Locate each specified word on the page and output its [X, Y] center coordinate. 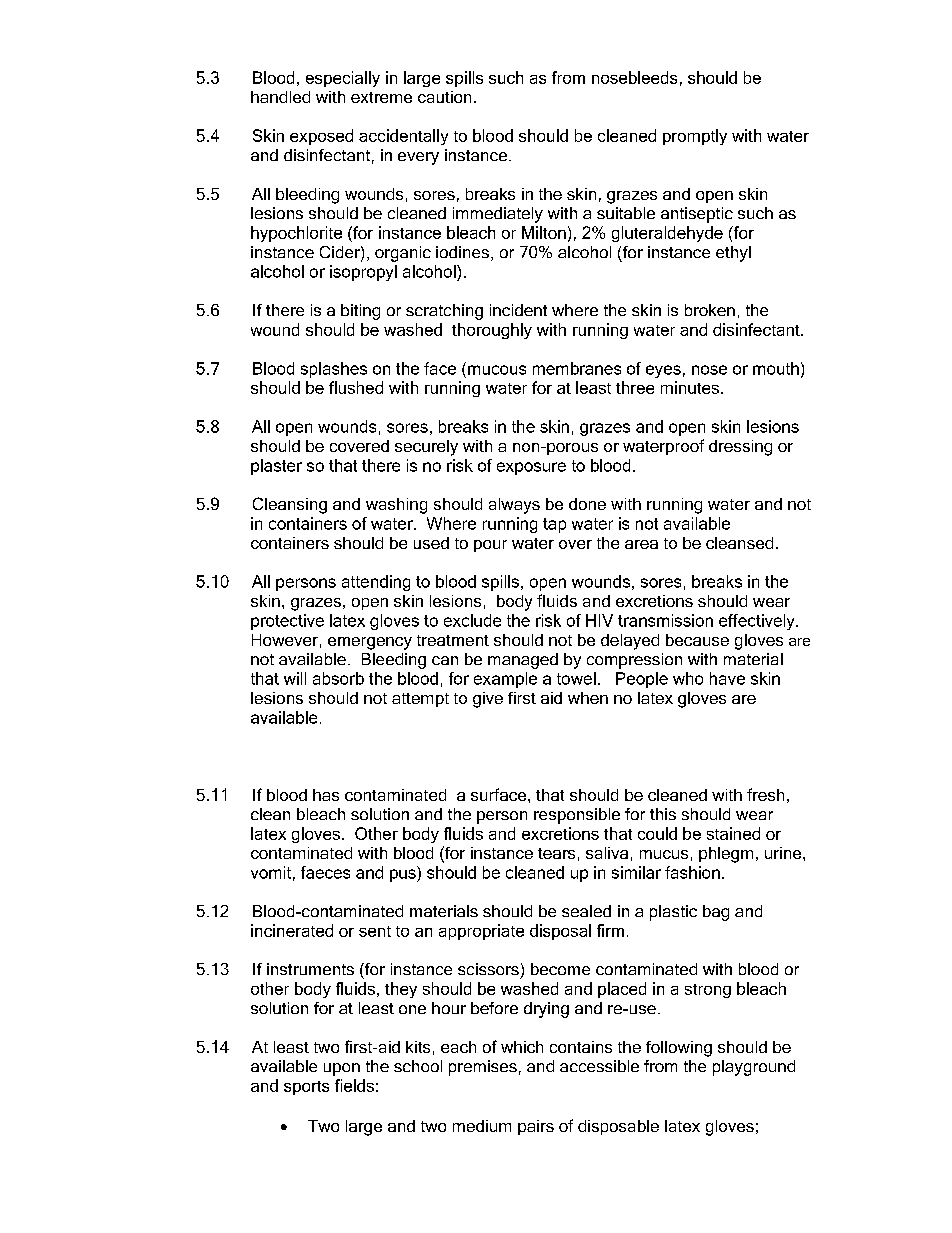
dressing [740, 448]
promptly [695, 137]
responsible [577, 816]
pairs [536, 1127]
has [326, 795]
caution [444, 97]
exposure [531, 468]
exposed [321, 137]
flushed [356, 387]
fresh [765, 794]
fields [354, 1085]
